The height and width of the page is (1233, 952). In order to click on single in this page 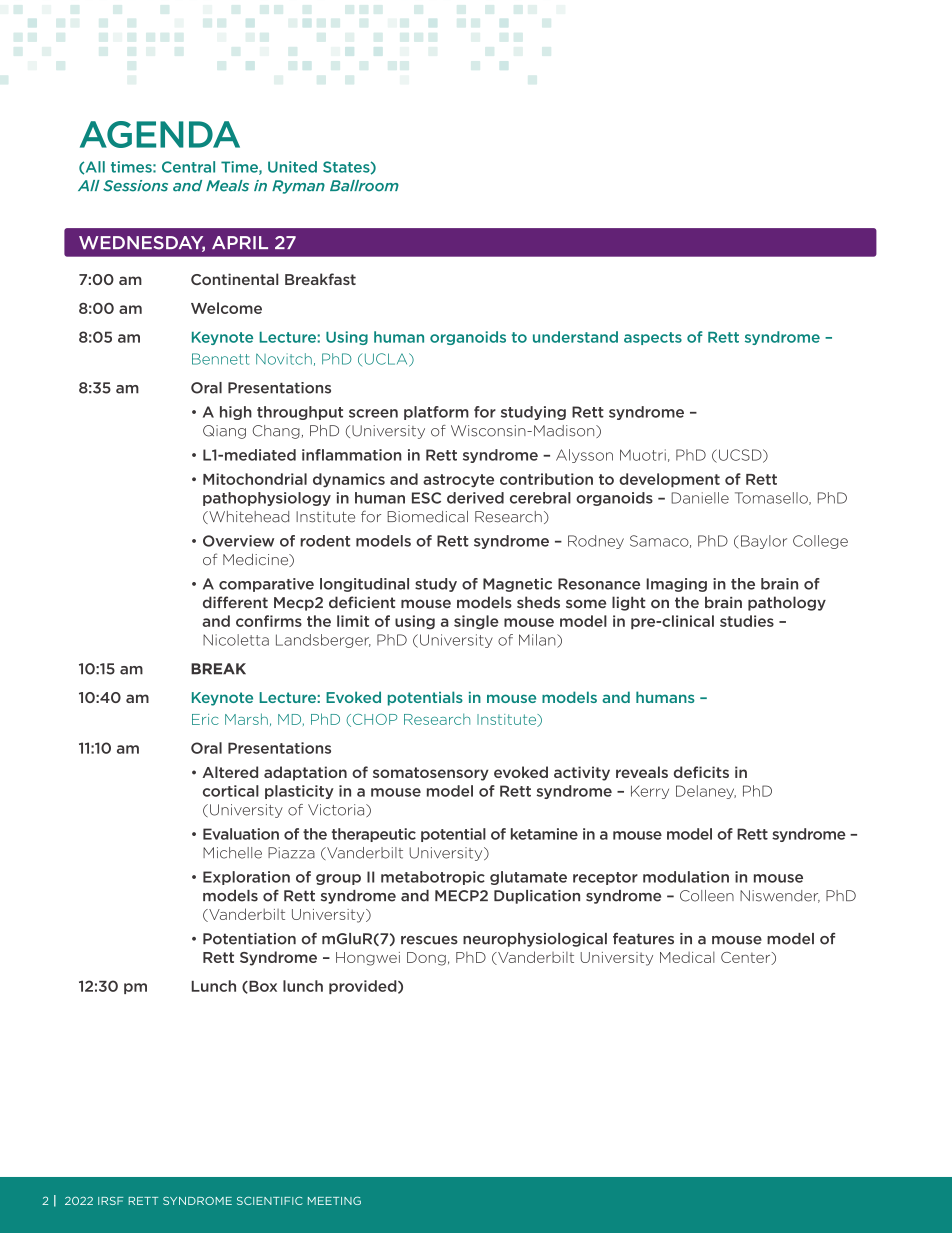, I will do `click(476, 622)`.
